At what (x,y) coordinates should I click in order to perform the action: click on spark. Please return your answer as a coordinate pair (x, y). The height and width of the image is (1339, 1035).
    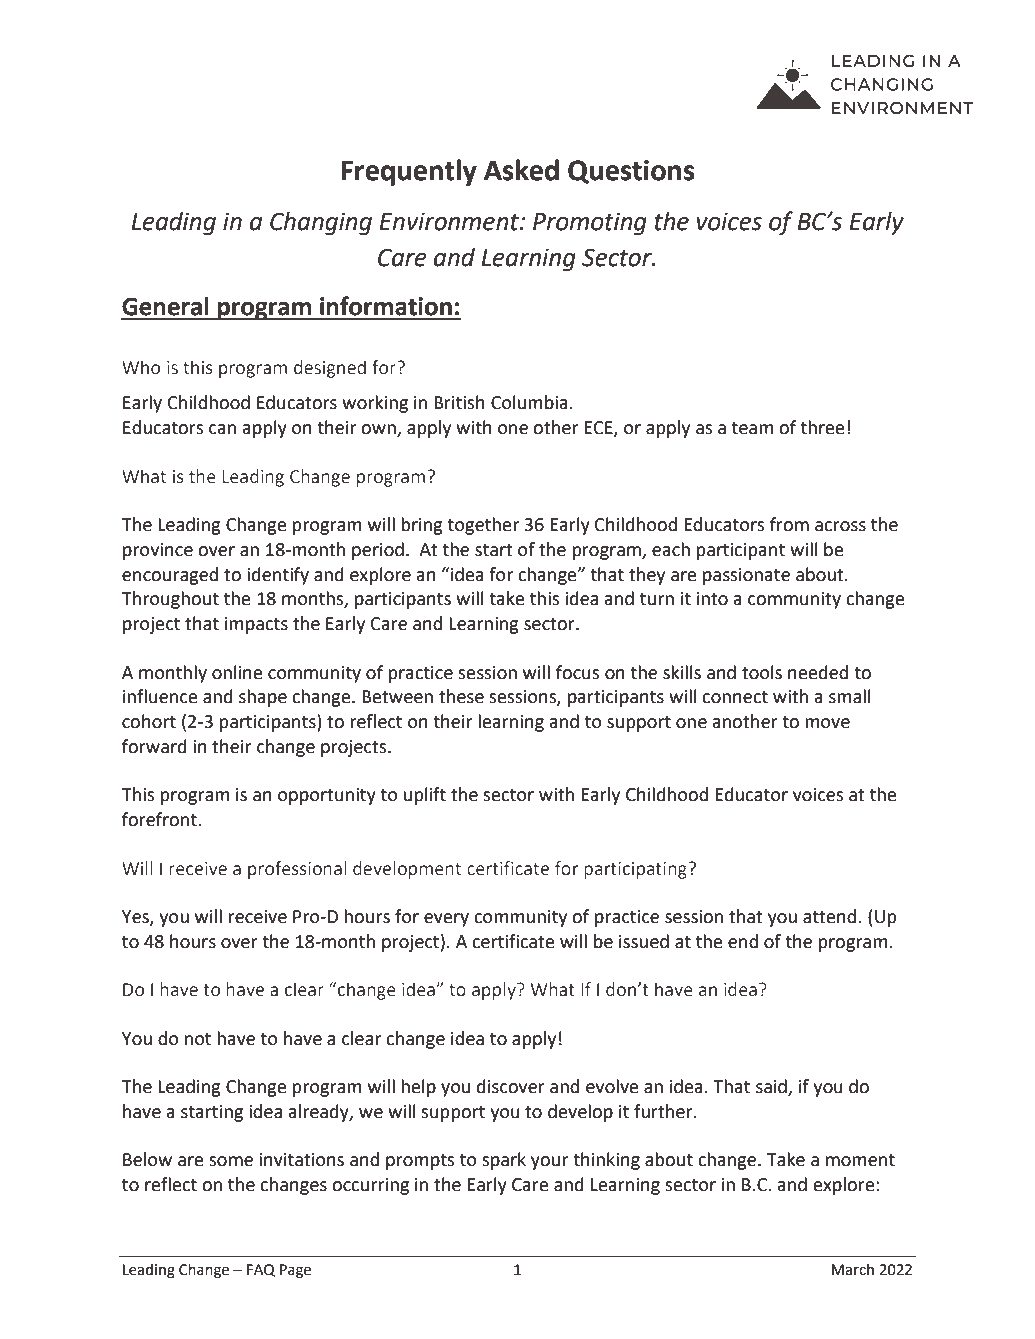
    Looking at the image, I should click on (504, 1161).
